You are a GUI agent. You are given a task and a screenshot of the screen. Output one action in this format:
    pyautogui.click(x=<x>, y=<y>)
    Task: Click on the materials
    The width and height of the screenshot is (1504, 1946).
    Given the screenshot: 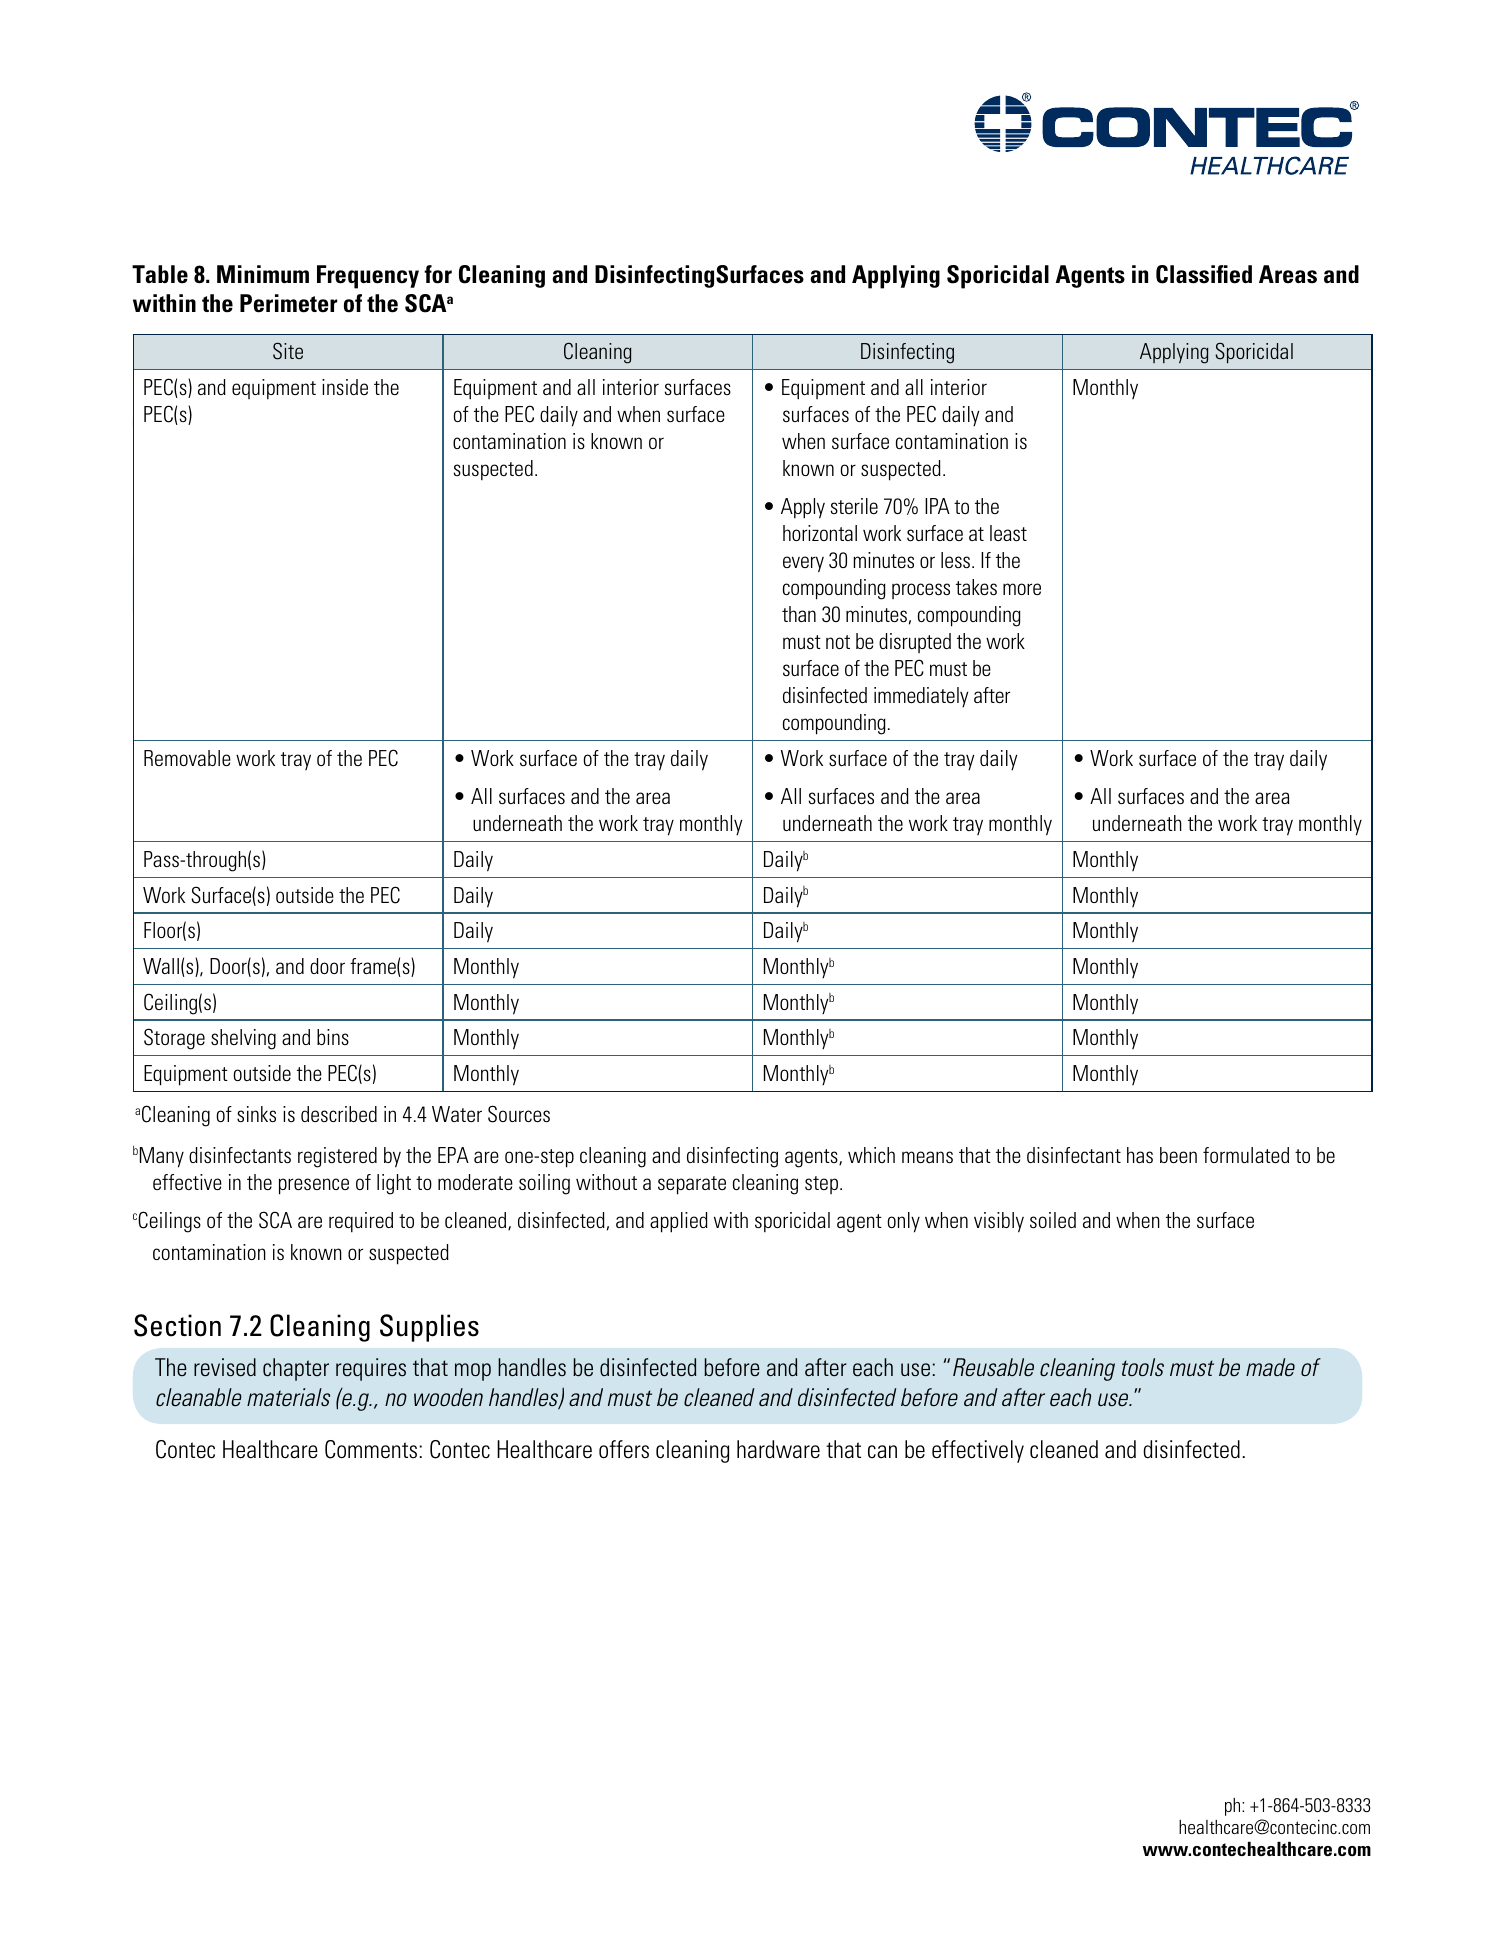 What is the action you would take?
    pyautogui.click(x=288, y=1397)
